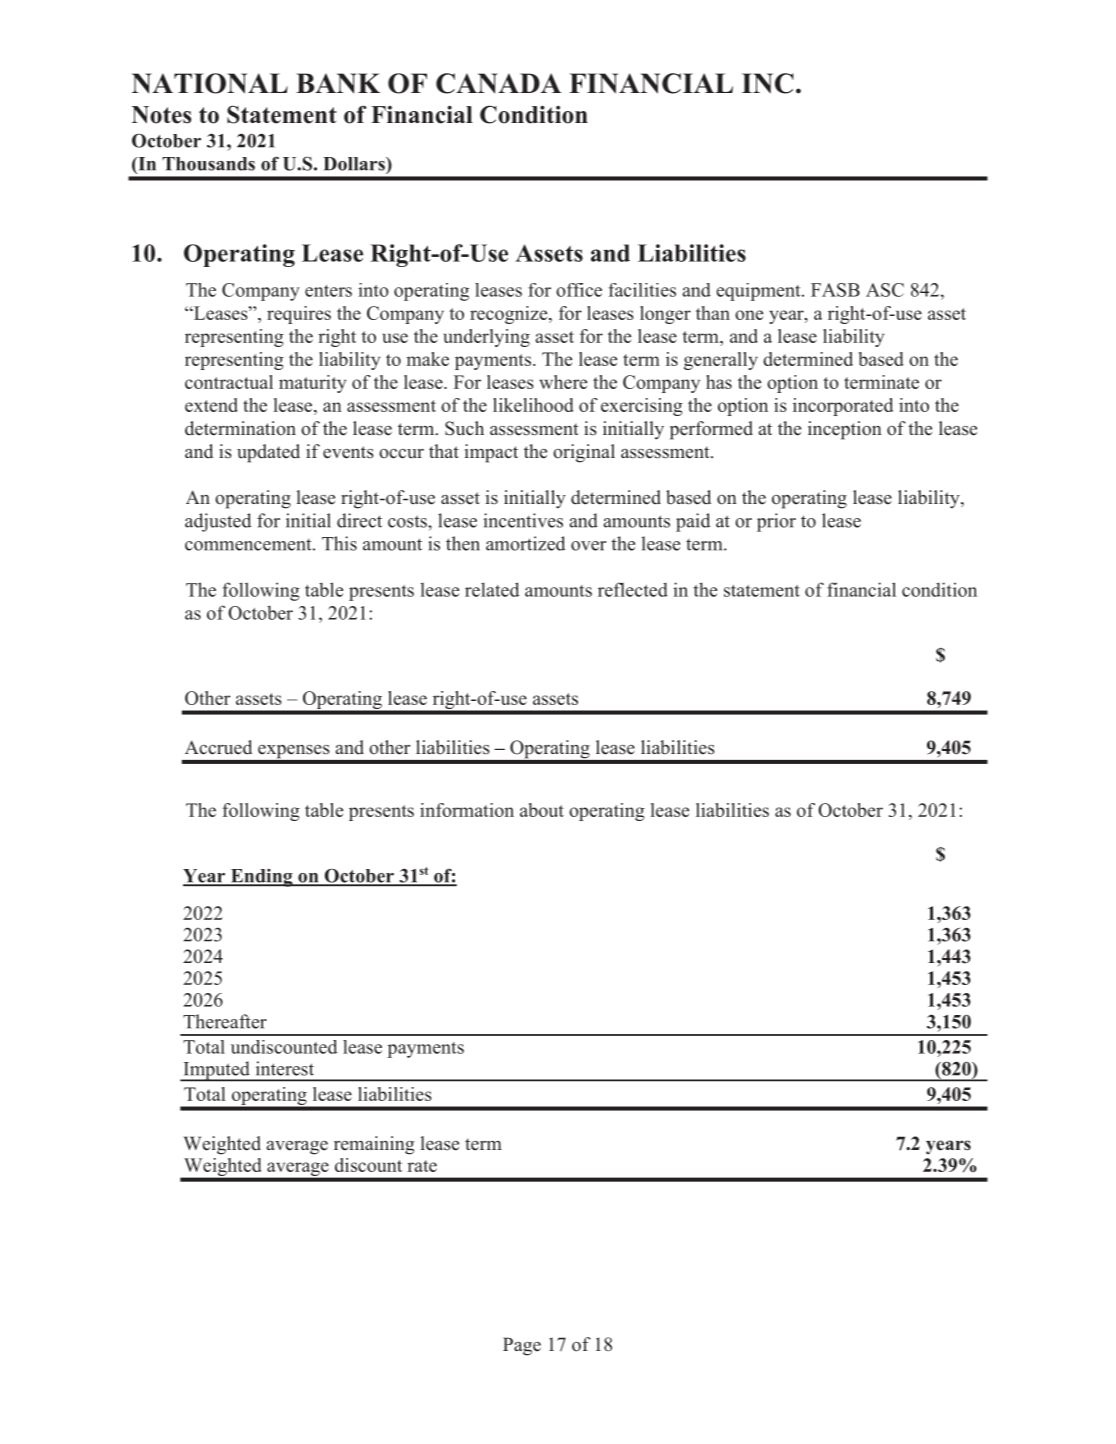 This page has width=1116, height=1444. Describe the element at coordinates (374, 1145) in the page. I see `remaining` at that location.
